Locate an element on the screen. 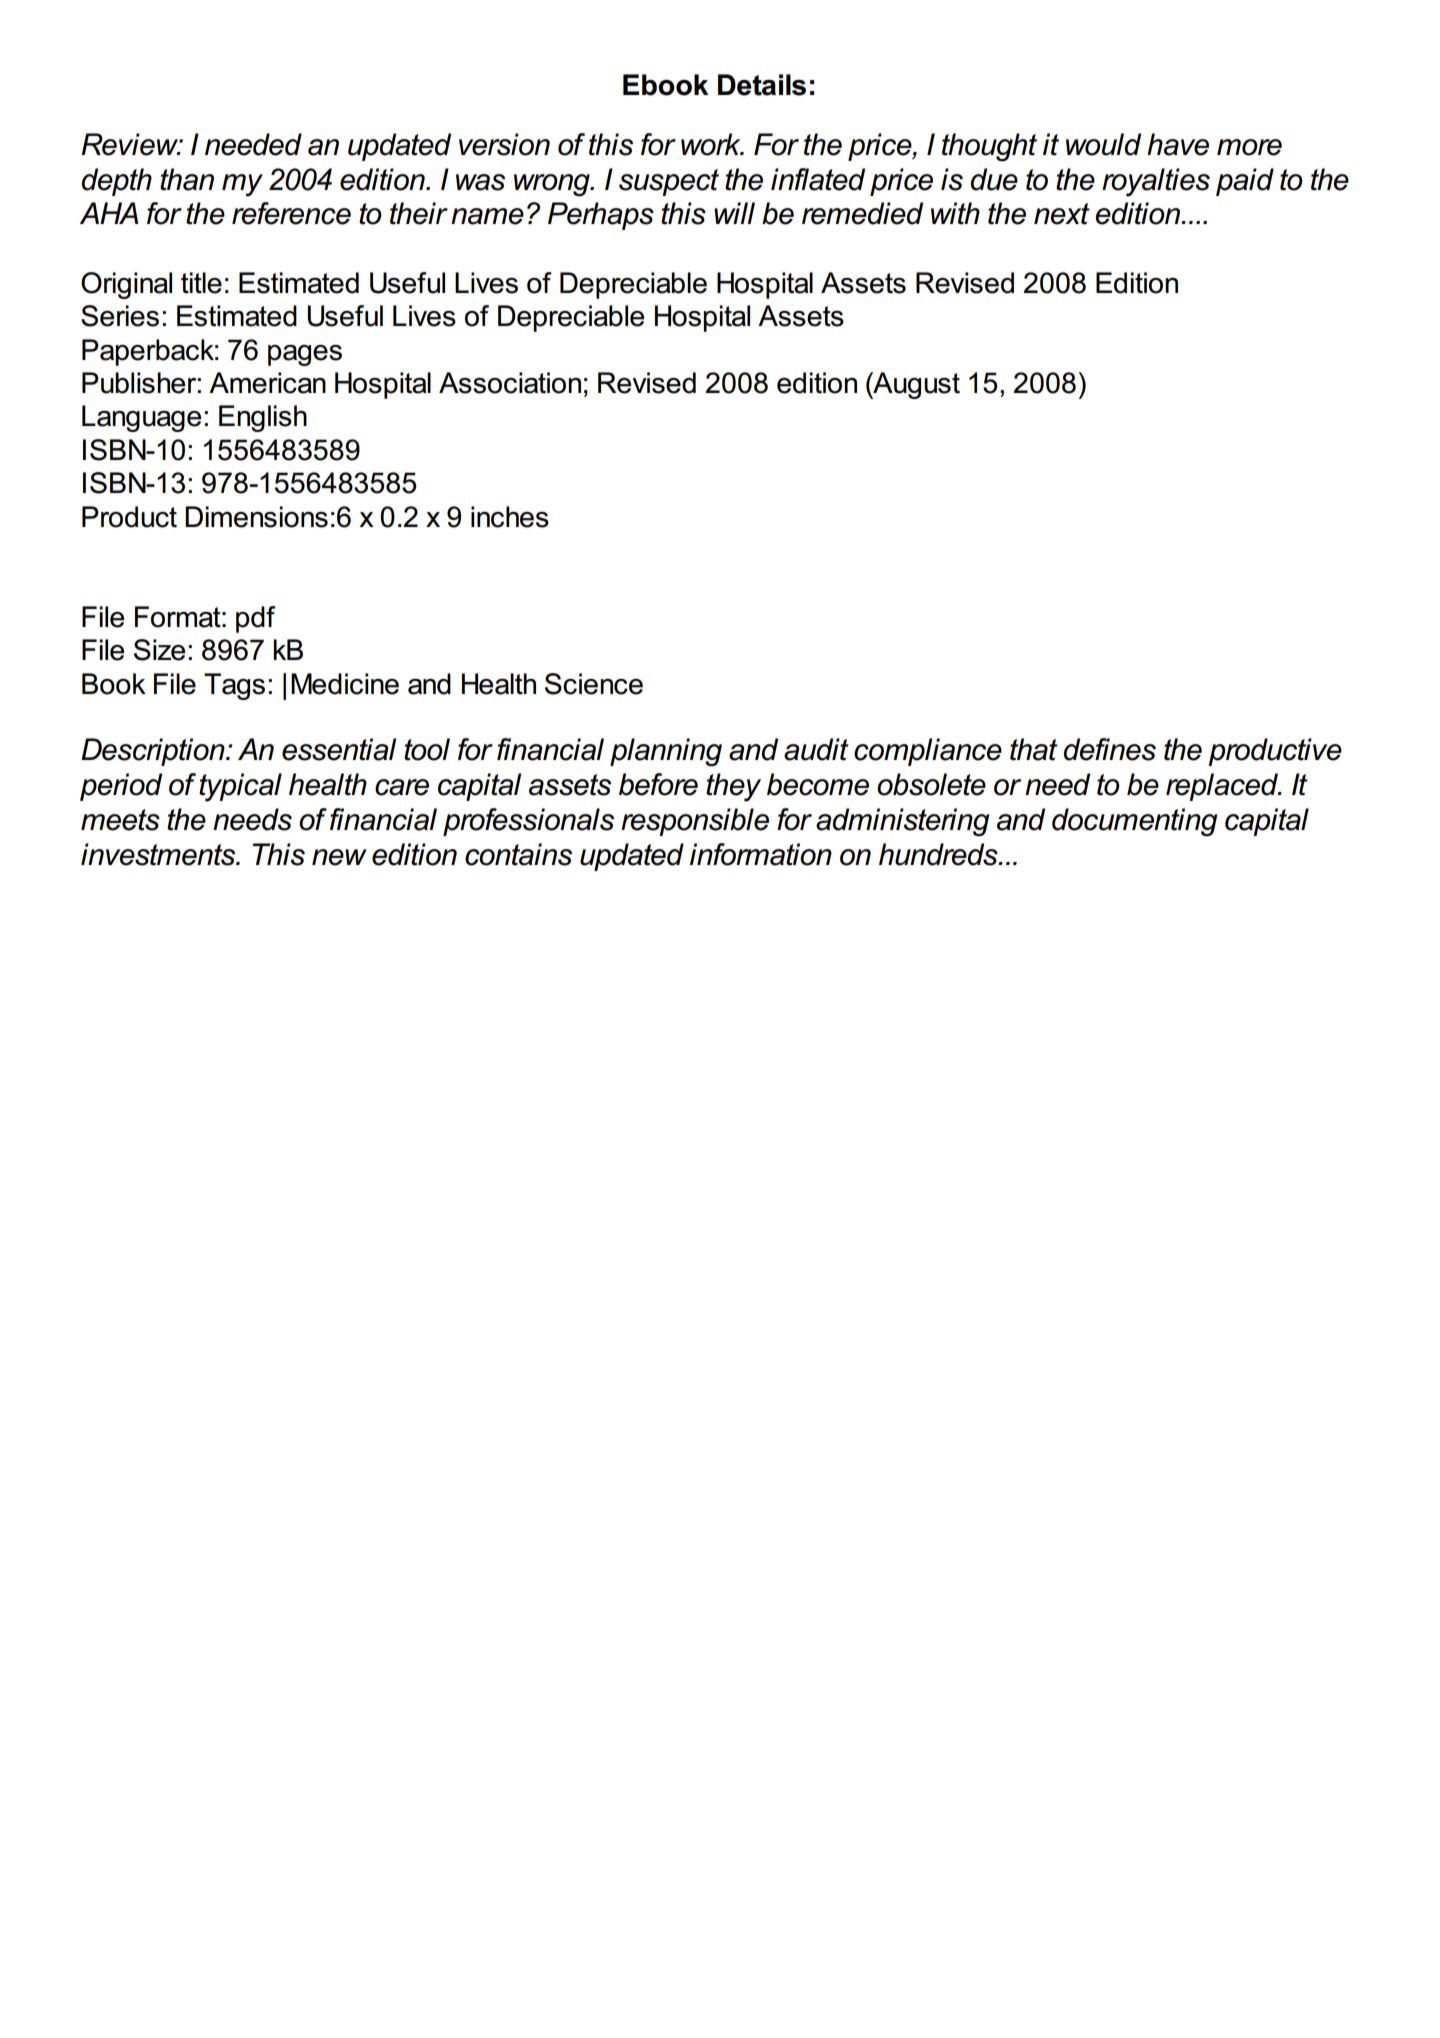 This screenshot has width=1440, height=2038. English is located at coordinates (263, 418).
